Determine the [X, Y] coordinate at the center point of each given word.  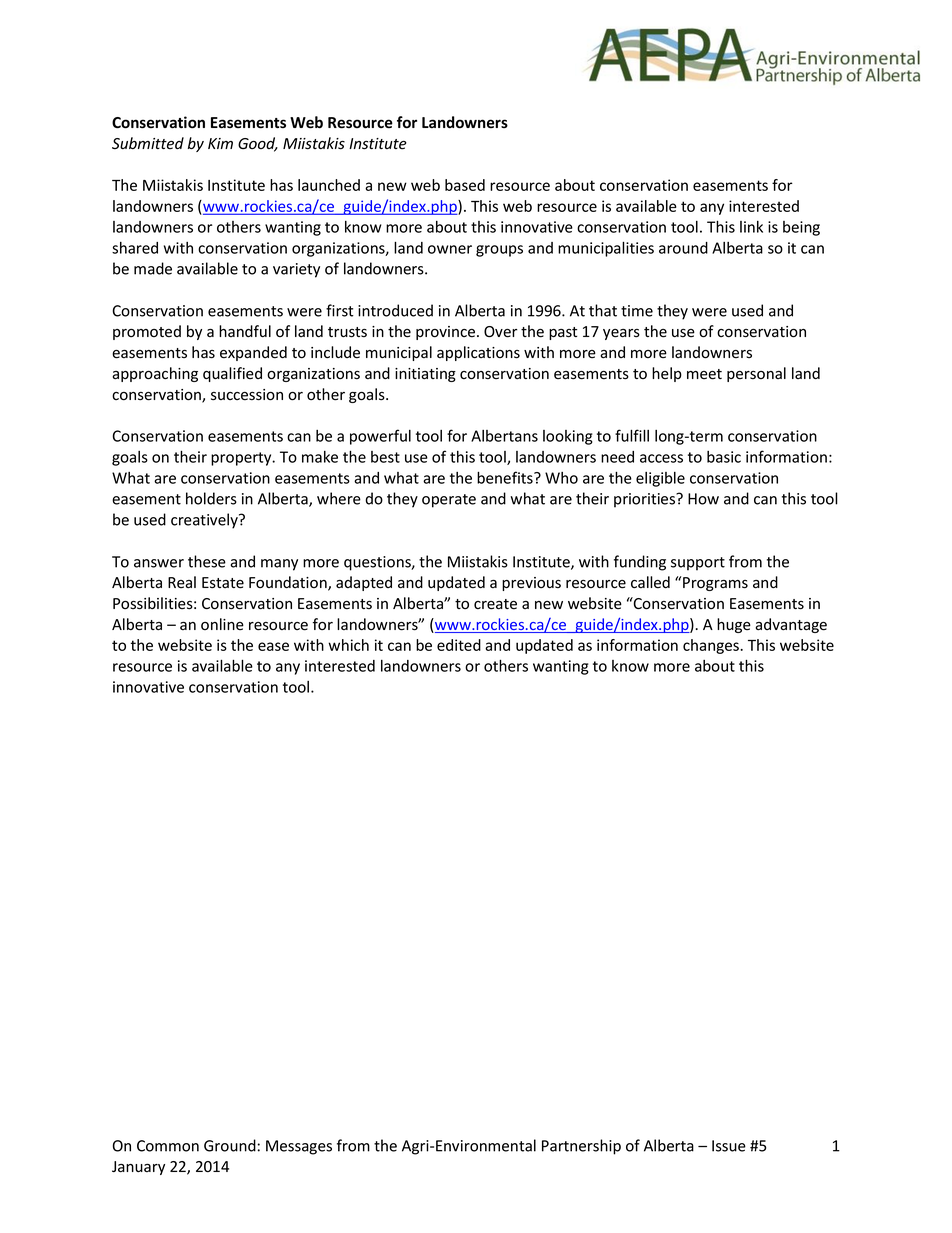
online [222, 624]
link [751, 227]
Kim [220, 143]
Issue [729, 1146]
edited [459, 645]
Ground [231, 1145]
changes [712, 646]
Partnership [581, 1147]
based [465, 185]
